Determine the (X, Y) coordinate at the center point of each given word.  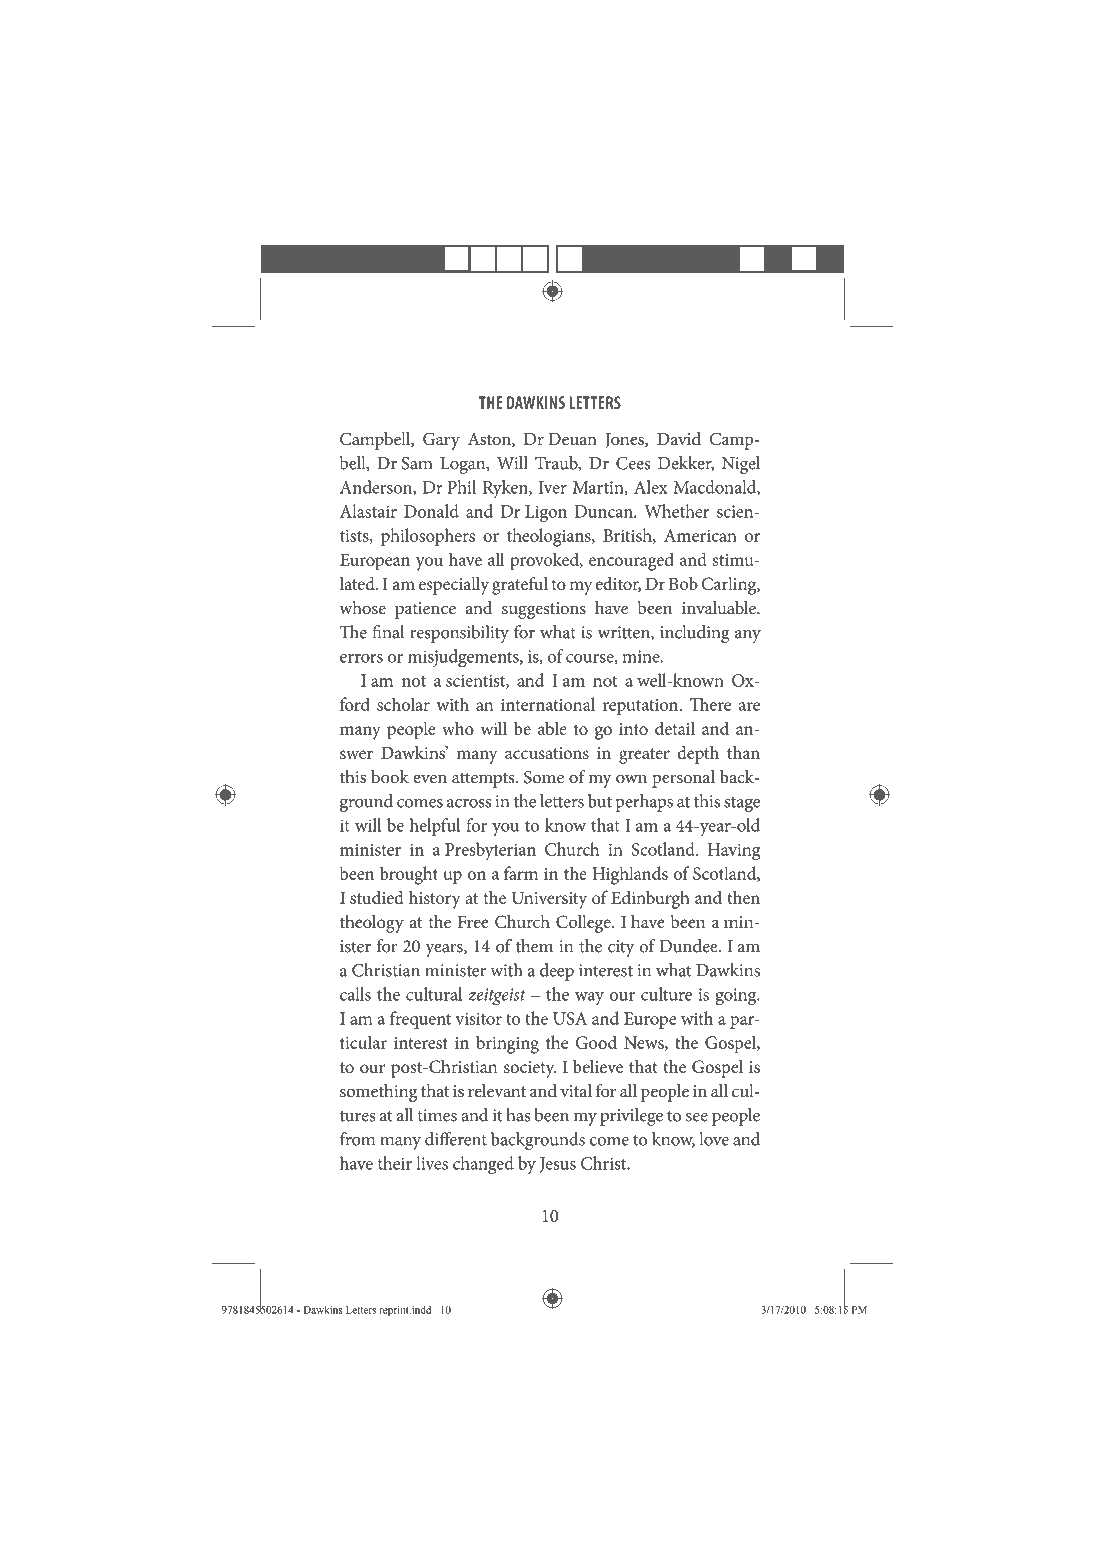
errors (361, 658)
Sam (417, 463)
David (679, 439)
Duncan (605, 511)
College (584, 924)
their (395, 1163)
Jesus (558, 1165)
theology (372, 924)
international (548, 704)
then (743, 897)
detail (675, 728)
